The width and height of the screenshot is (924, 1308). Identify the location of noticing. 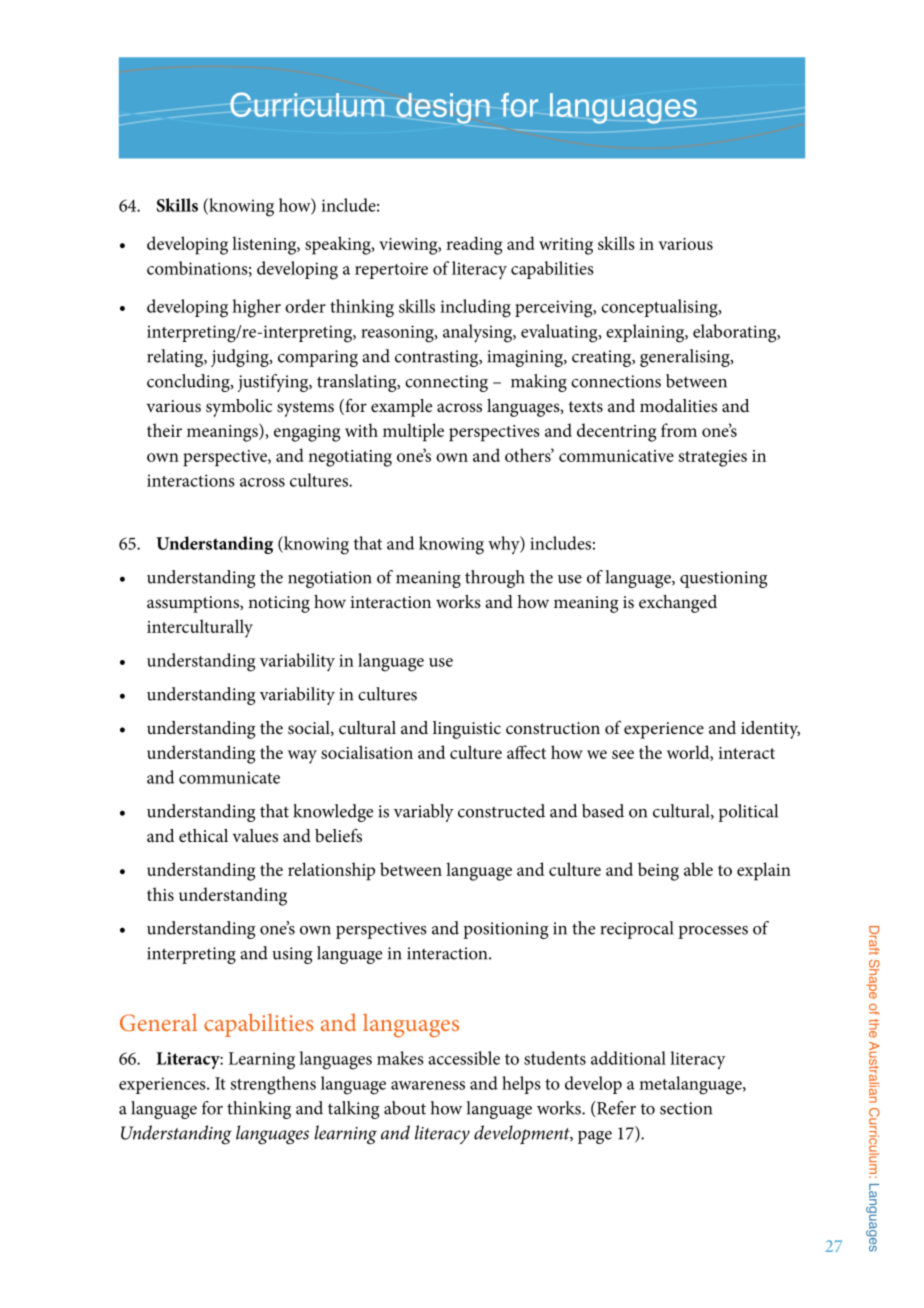
(279, 604).
